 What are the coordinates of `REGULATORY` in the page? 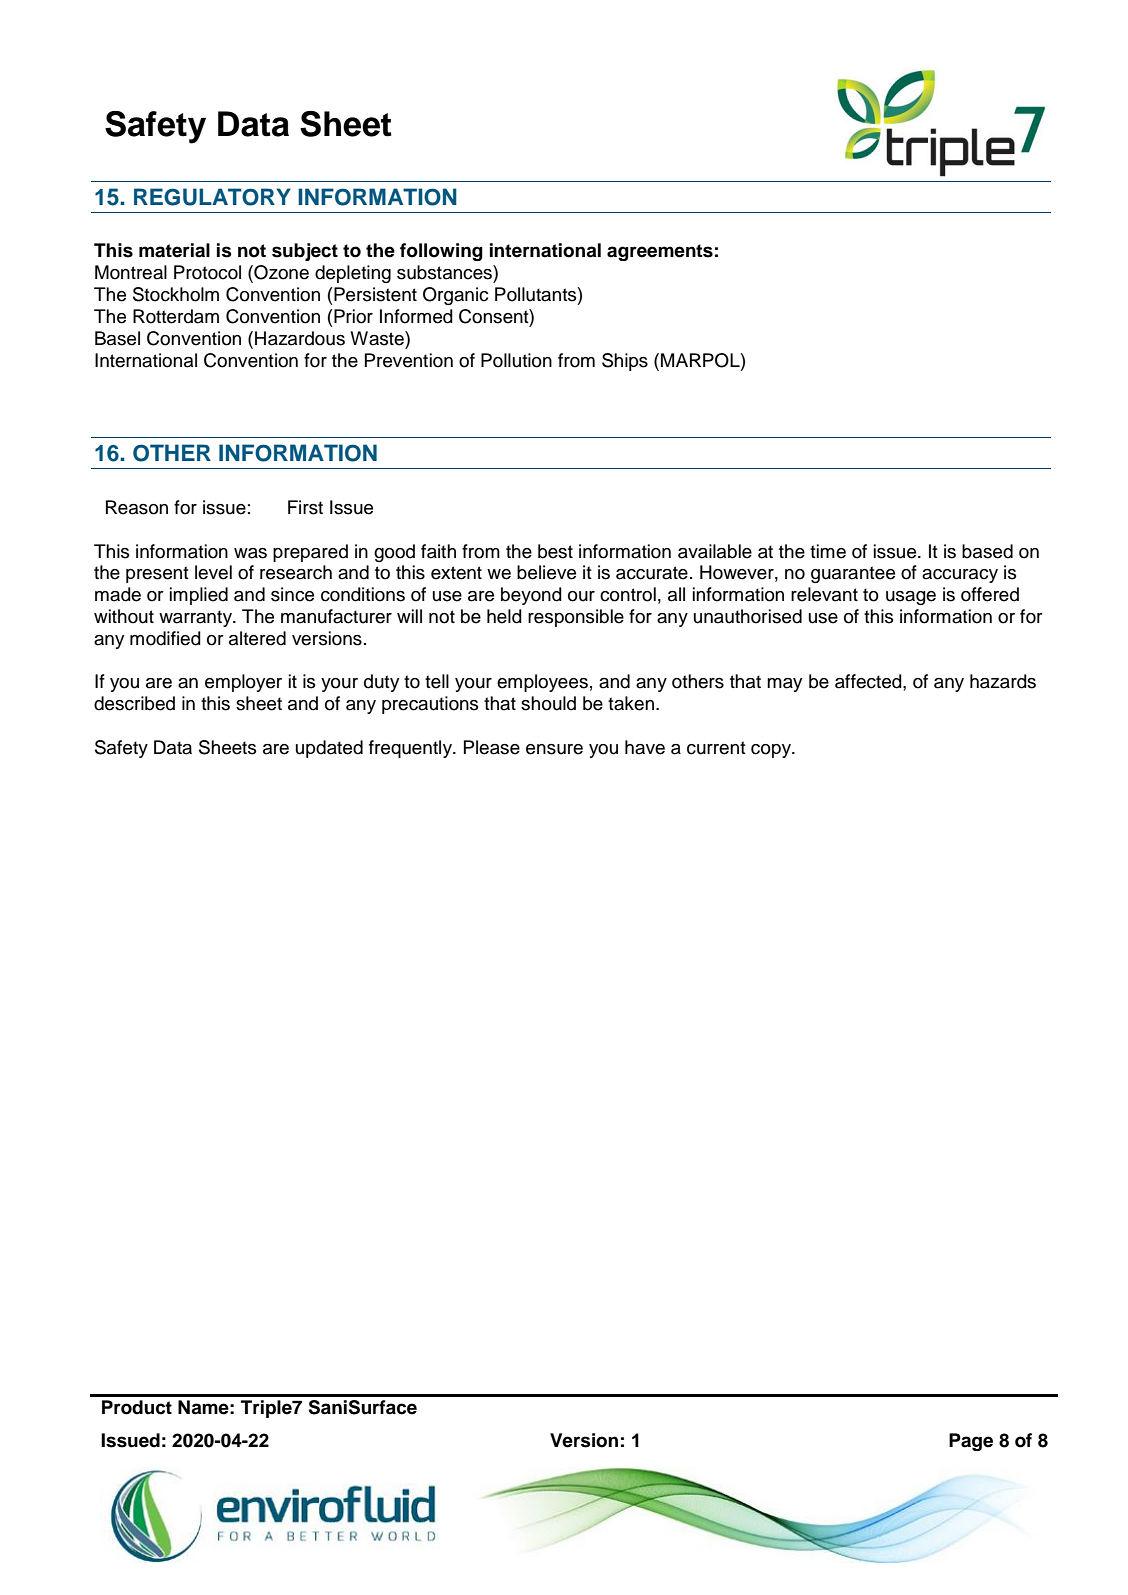 It's located at (212, 197).
